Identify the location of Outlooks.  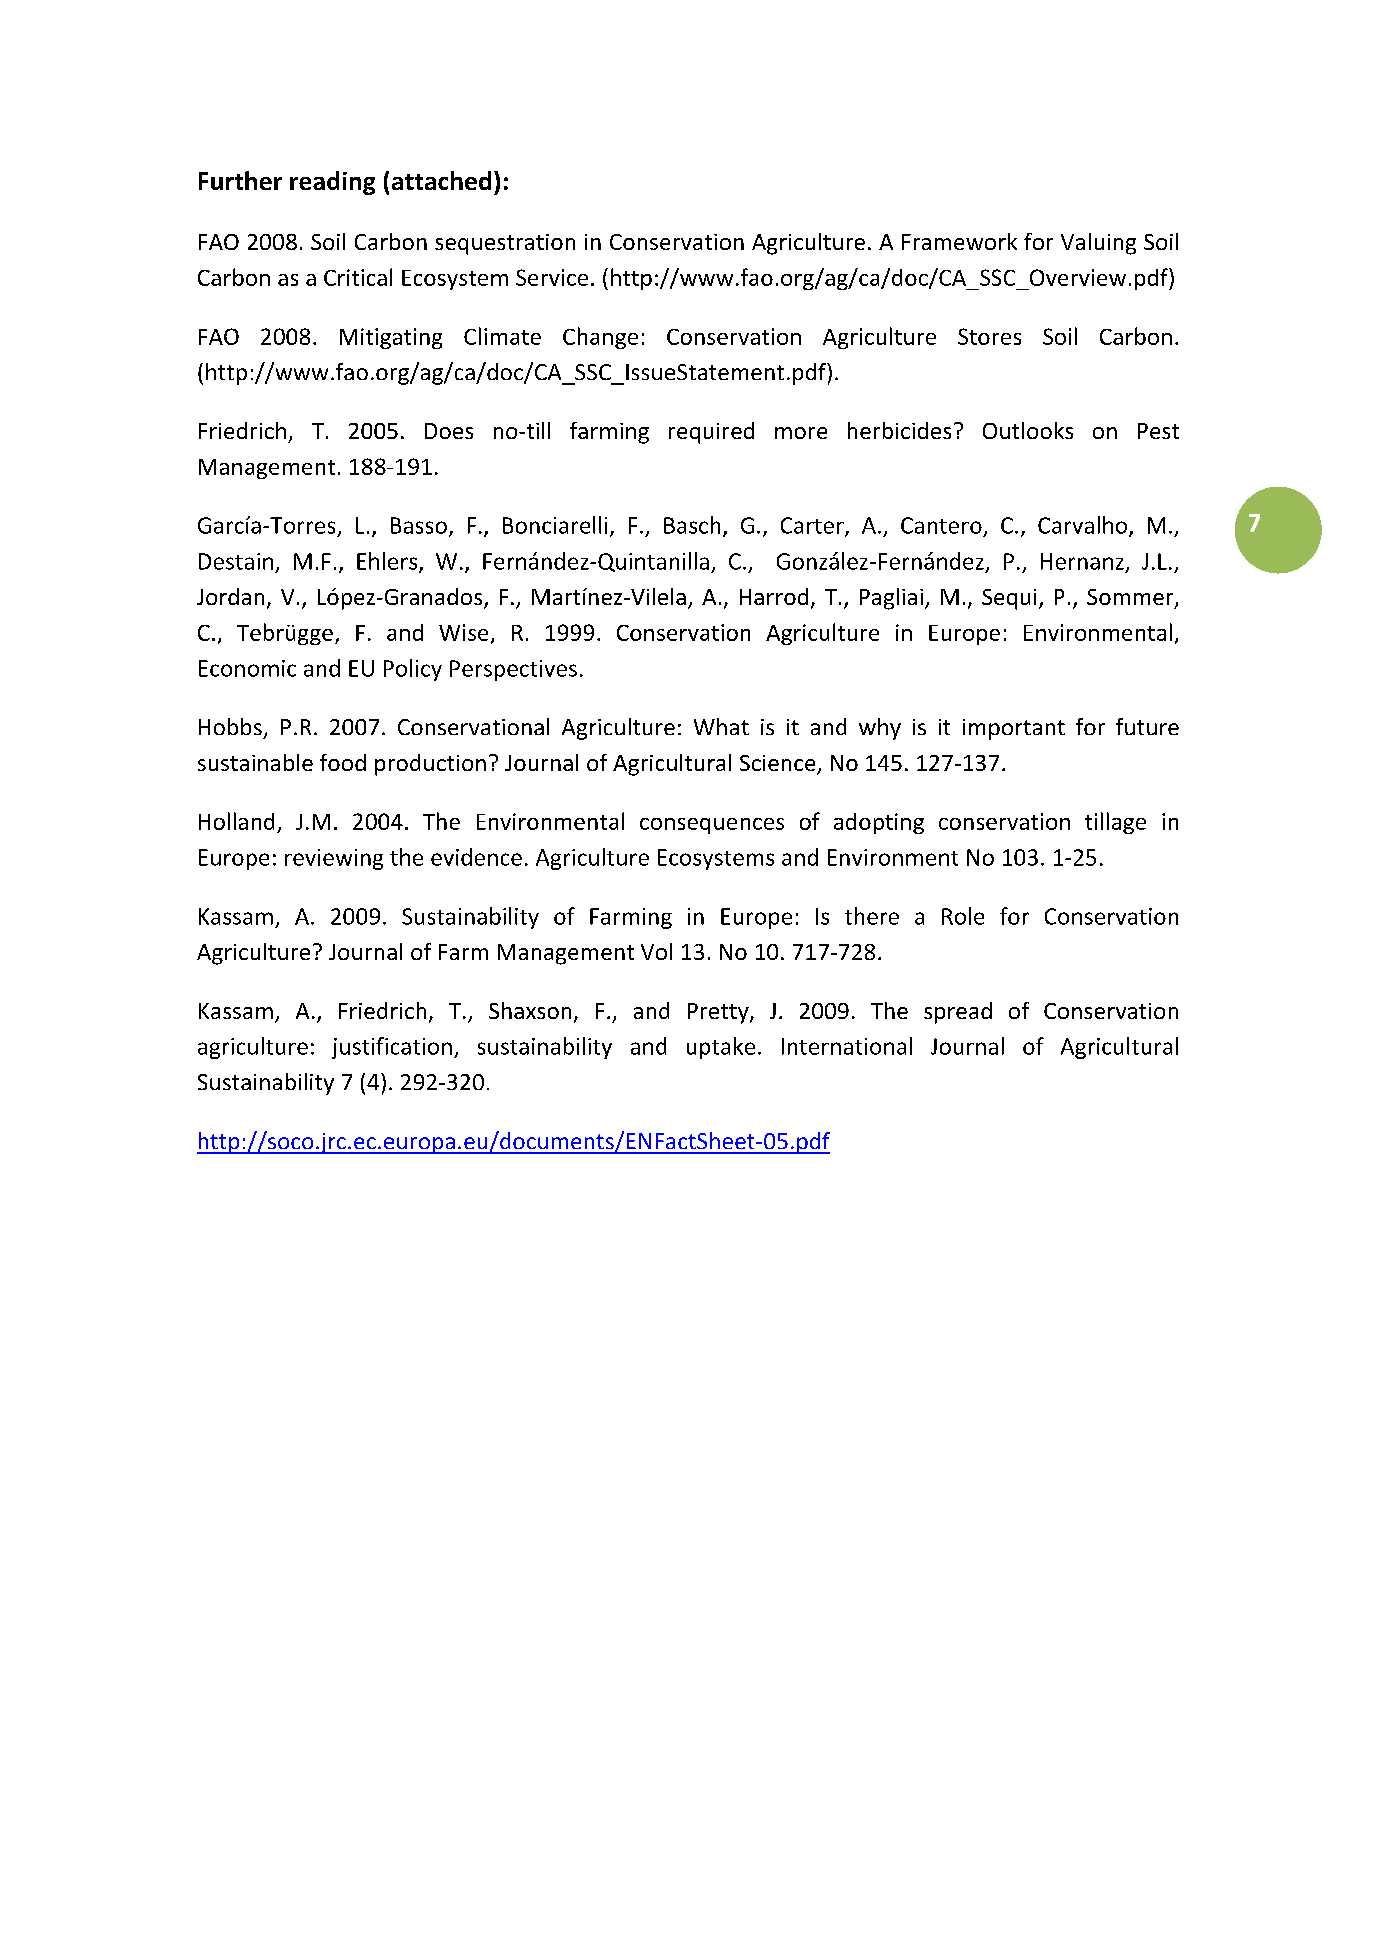
(1028, 430).
